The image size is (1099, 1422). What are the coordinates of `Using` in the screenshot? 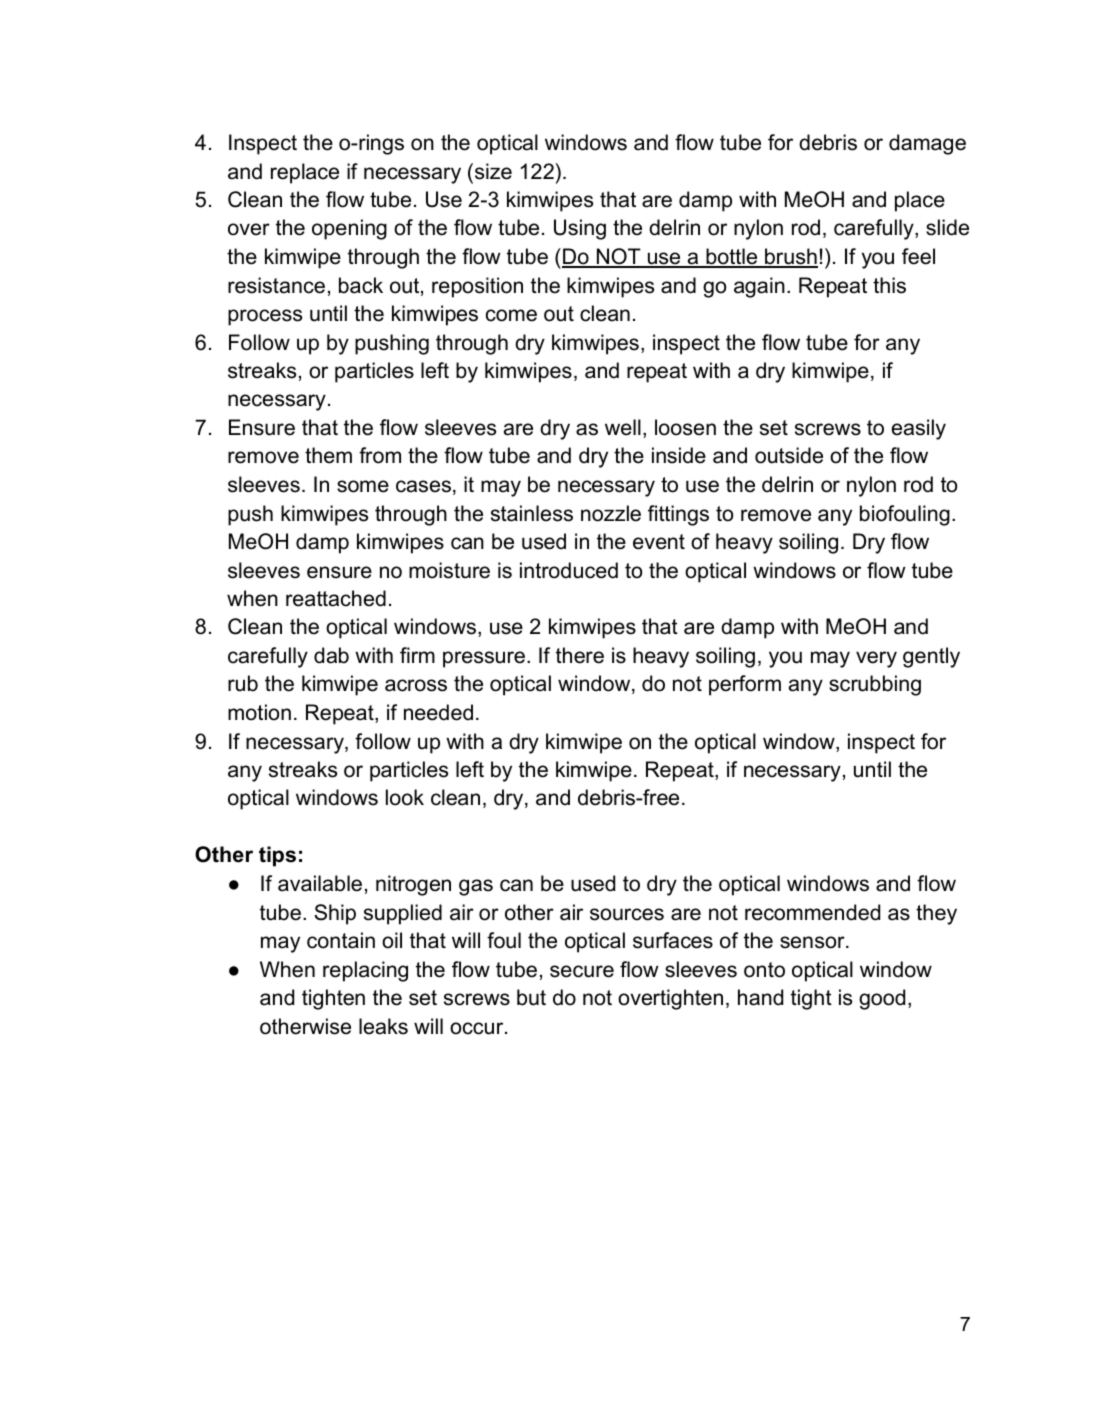 It's located at (580, 229).
